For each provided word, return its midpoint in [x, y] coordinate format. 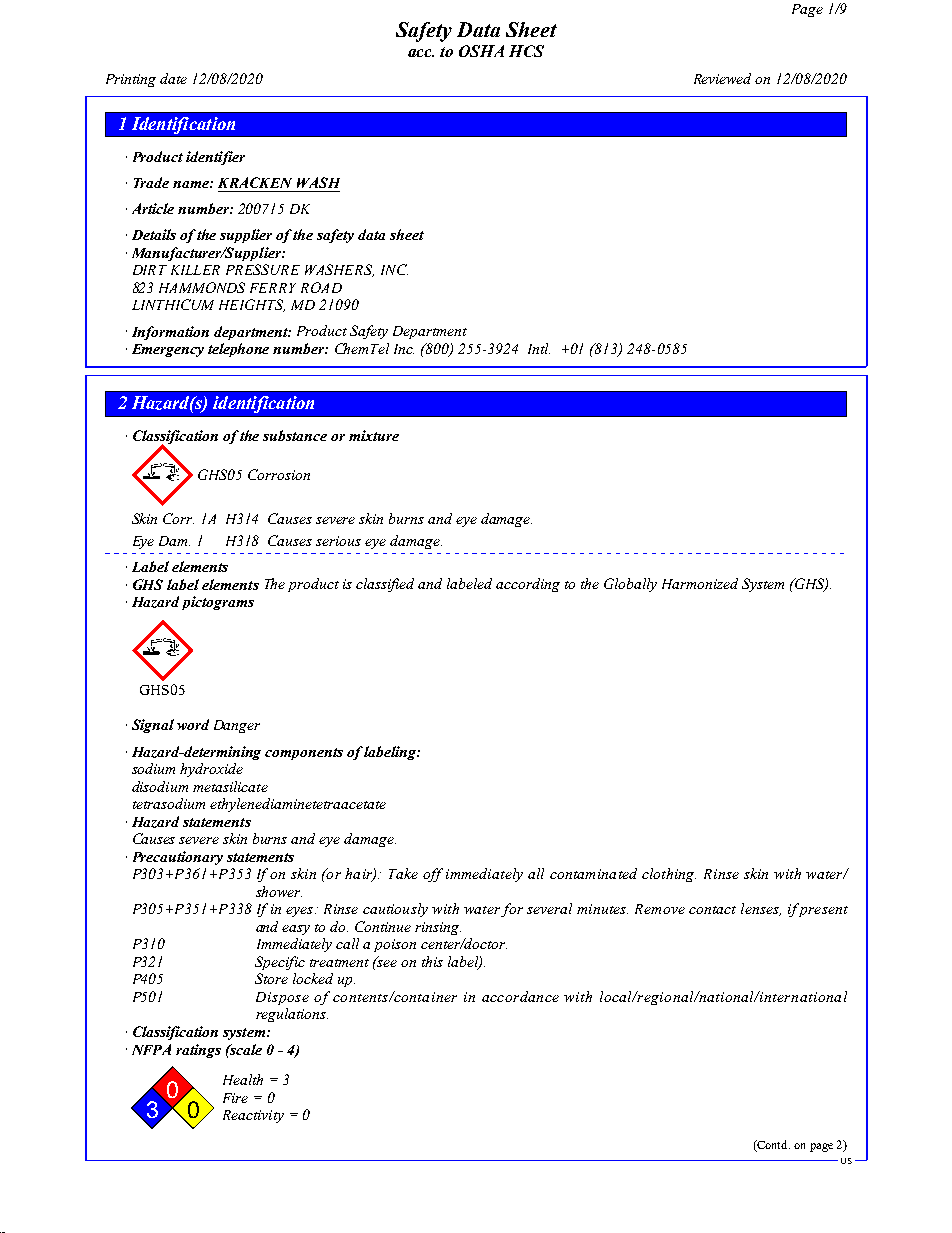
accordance [520, 996]
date [173, 78]
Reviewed [722, 78]
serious [338, 541]
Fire [235, 1098]
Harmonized [700, 583]
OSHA [481, 51]
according [528, 585]
